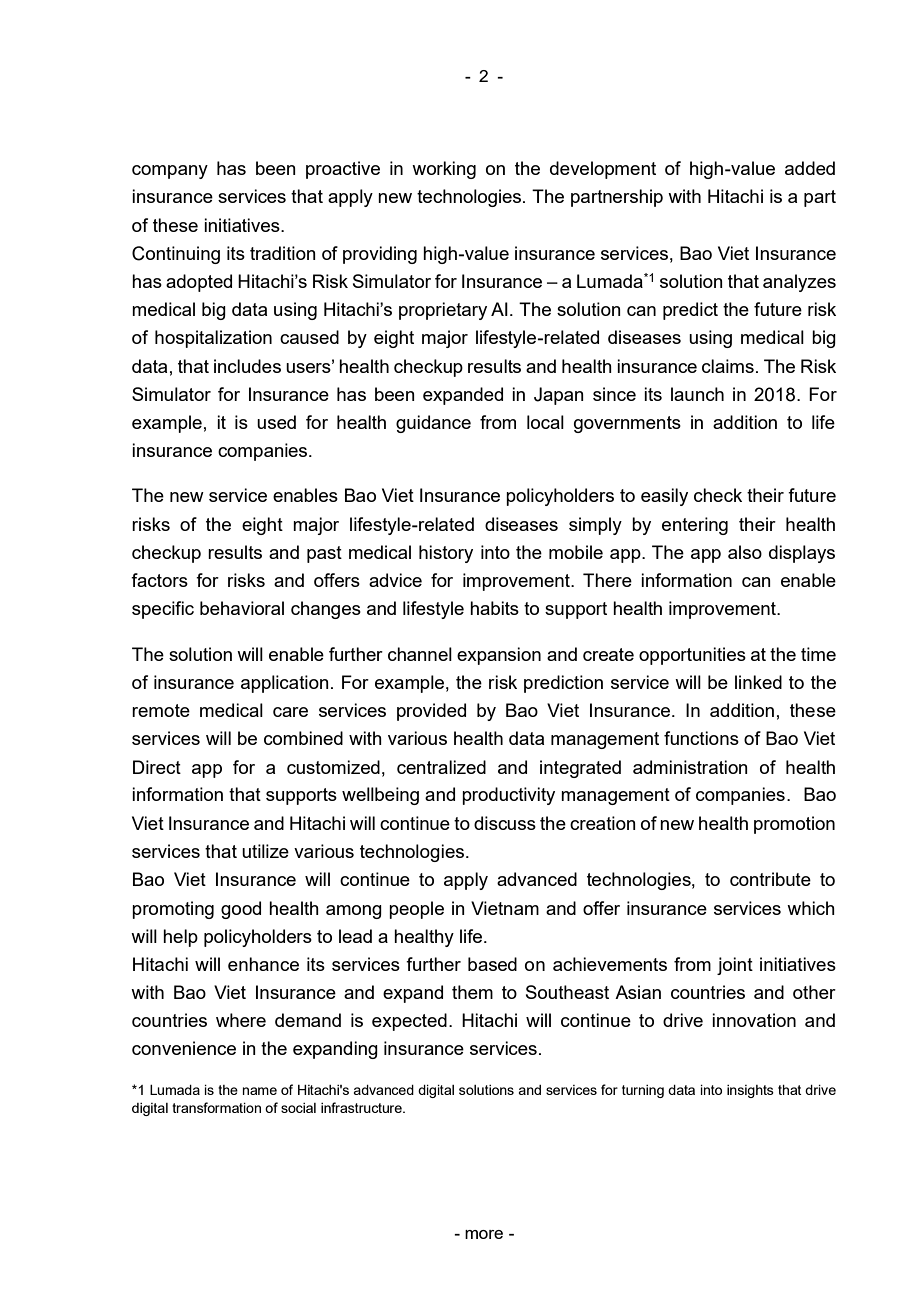  What do you see at coordinates (810, 168) in the screenshot?
I see `added` at bounding box center [810, 168].
